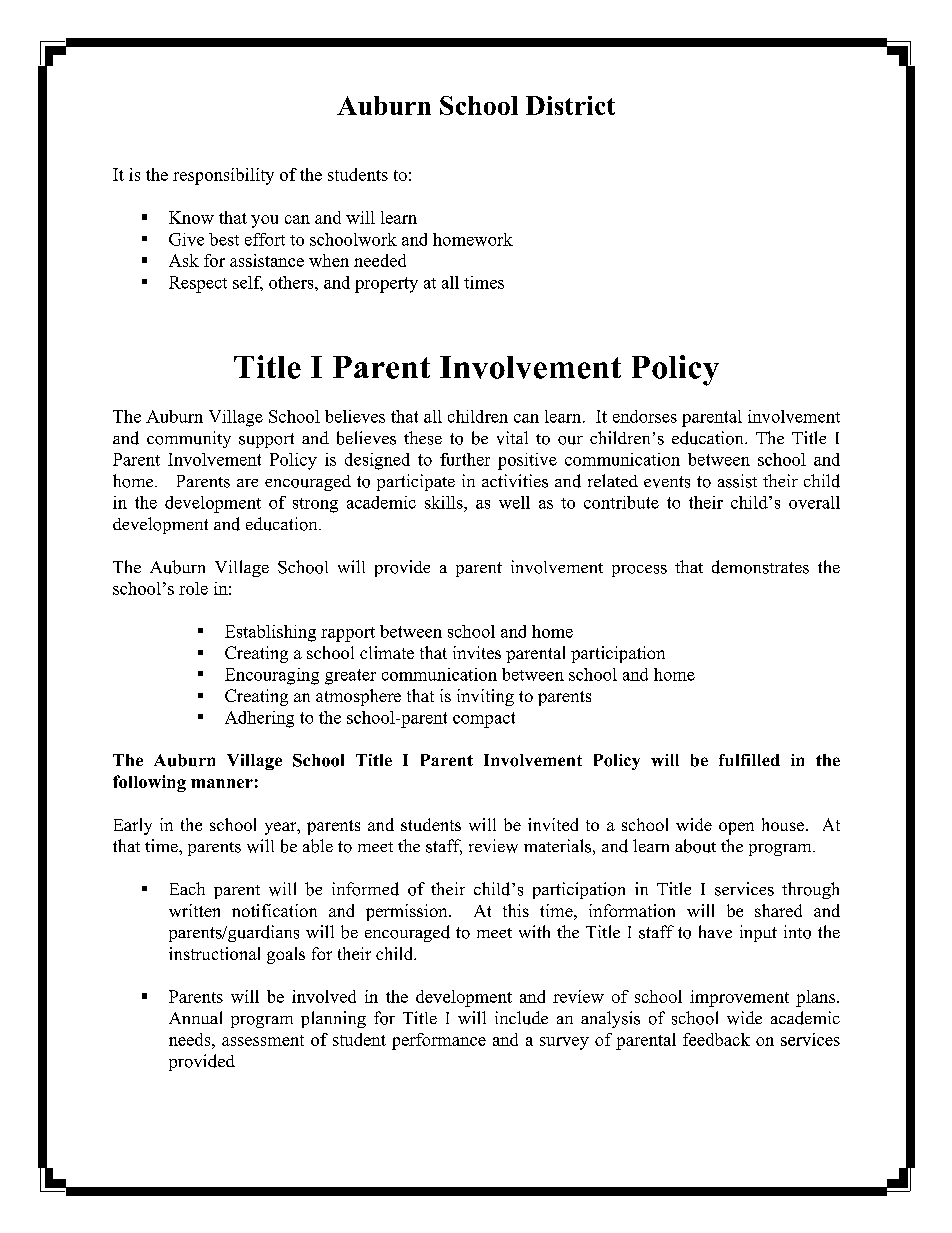 The width and height of the screenshot is (952, 1233). I want to click on manner, so click(222, 783).
